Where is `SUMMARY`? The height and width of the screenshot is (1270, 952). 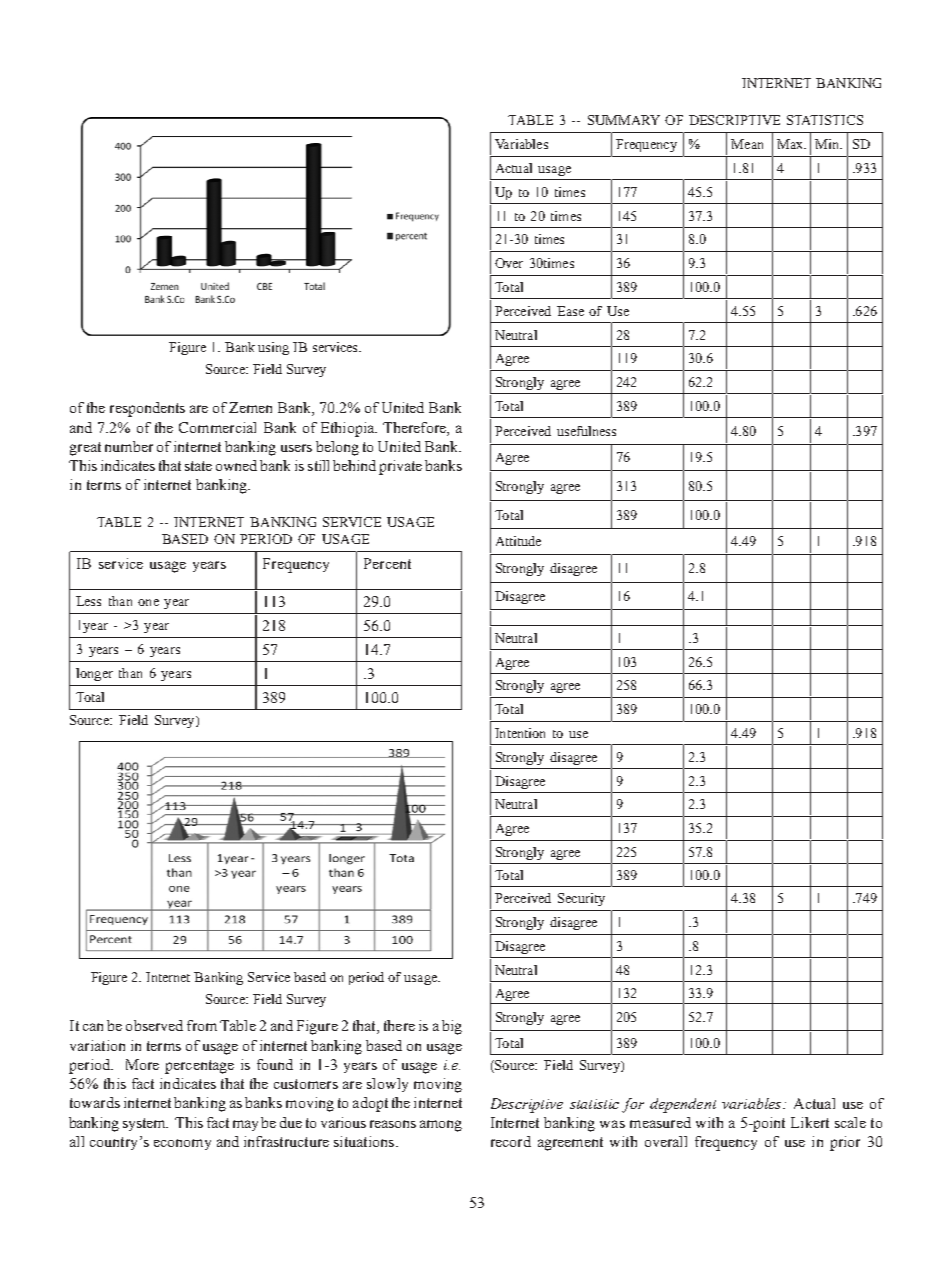 SUMMARY is located at coordinates (624, 120).
